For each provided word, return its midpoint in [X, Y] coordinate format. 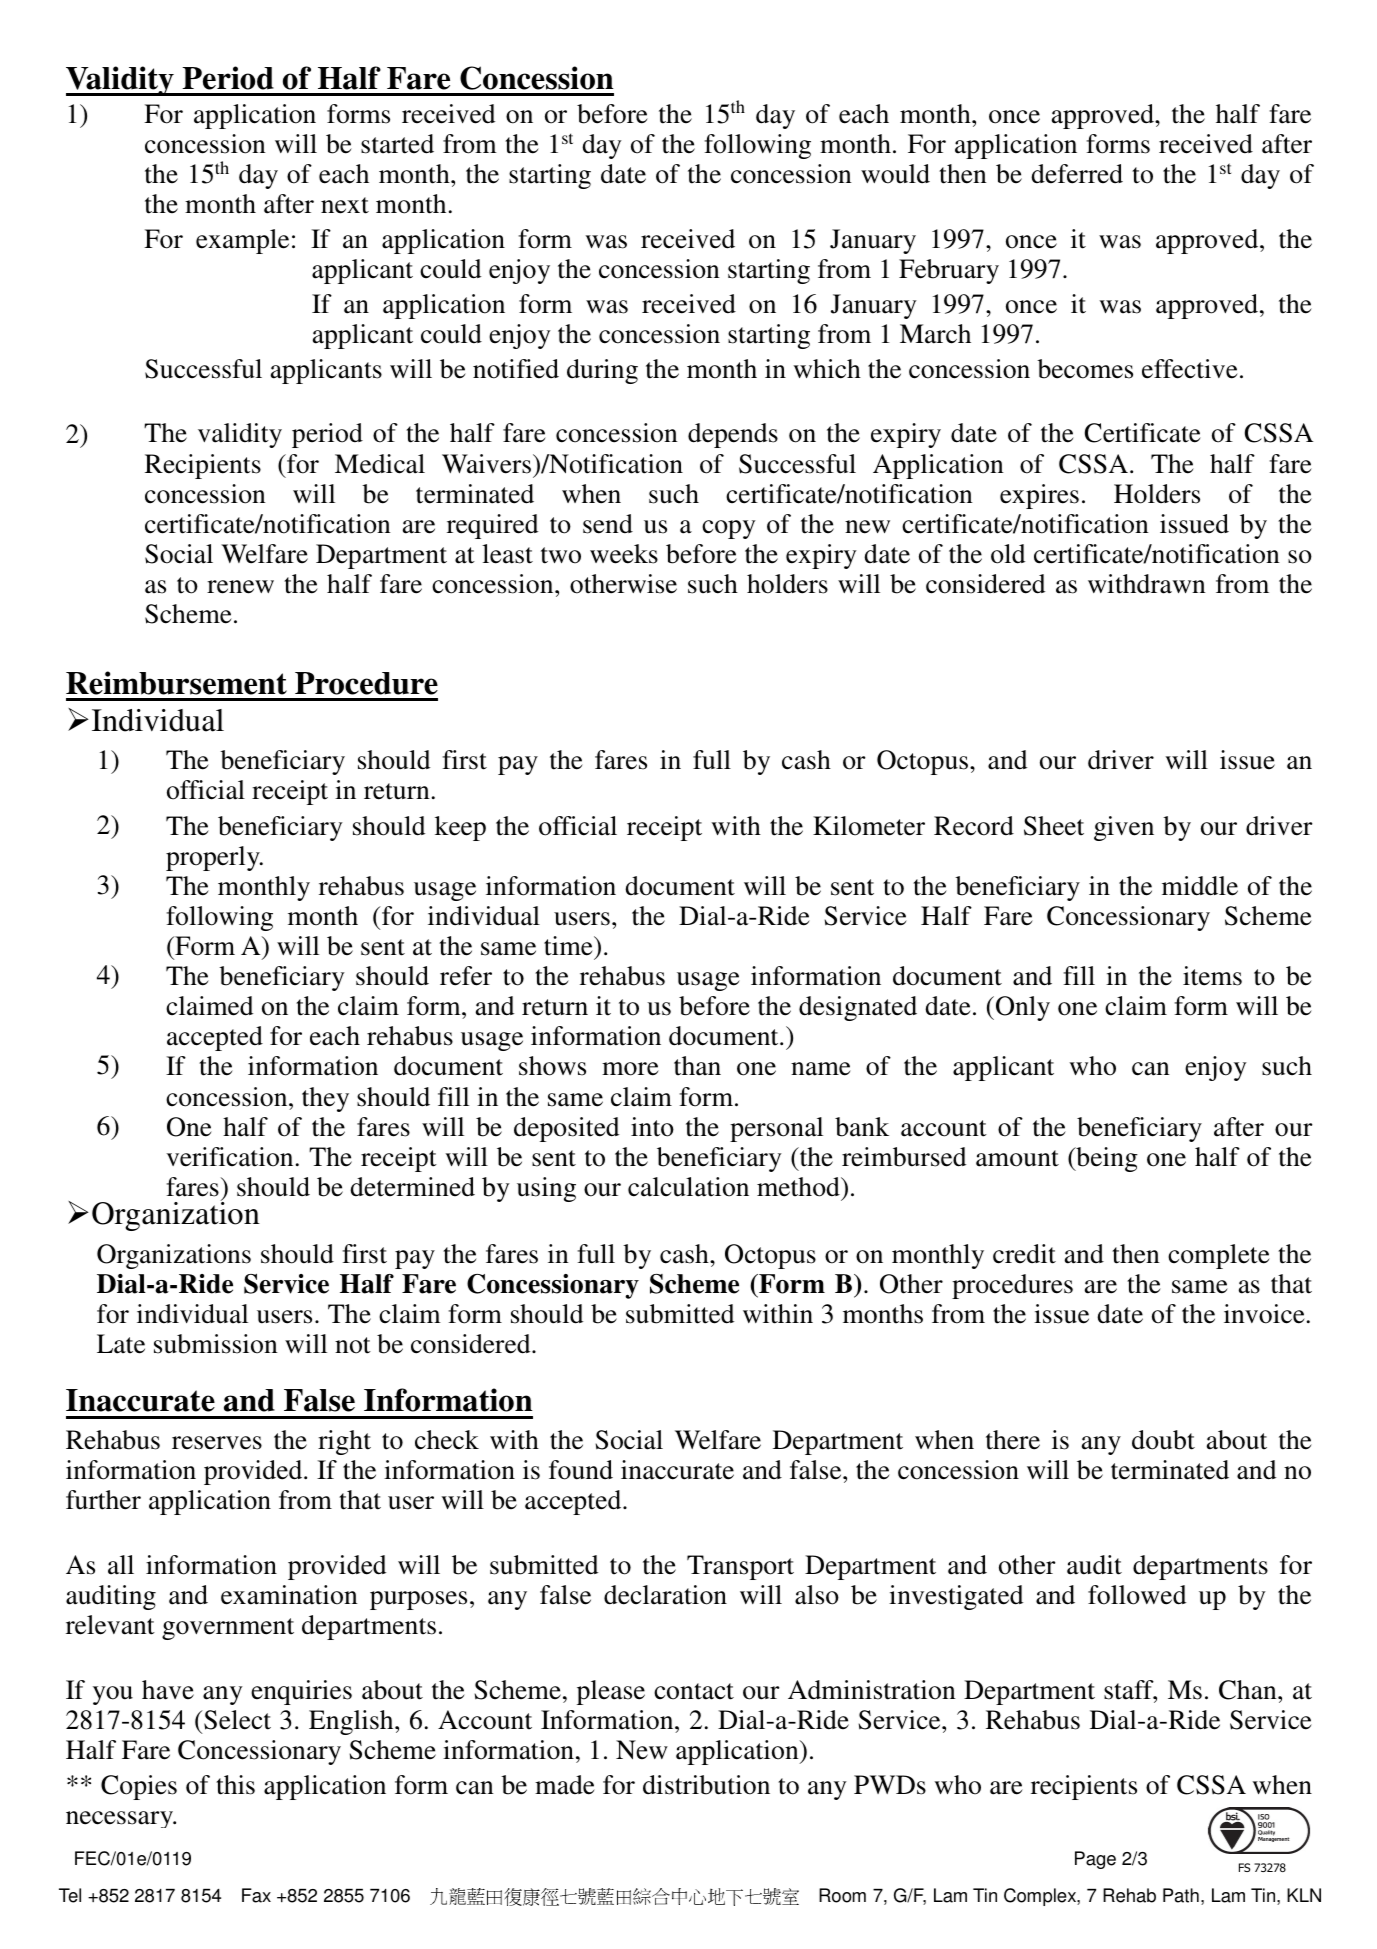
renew [240, 587]
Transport [740, 1567]
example [242, 241]
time [569, 946]
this [235, 1785]
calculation [688, 1187]
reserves [217, 1443]
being [1106, 1159]
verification [229, 1157]
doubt [1163, 1440]
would [895, 174]
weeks [624, 554]
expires [1039, 496]
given [1124, 828]
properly [214, 858]
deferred [1077, 174]
